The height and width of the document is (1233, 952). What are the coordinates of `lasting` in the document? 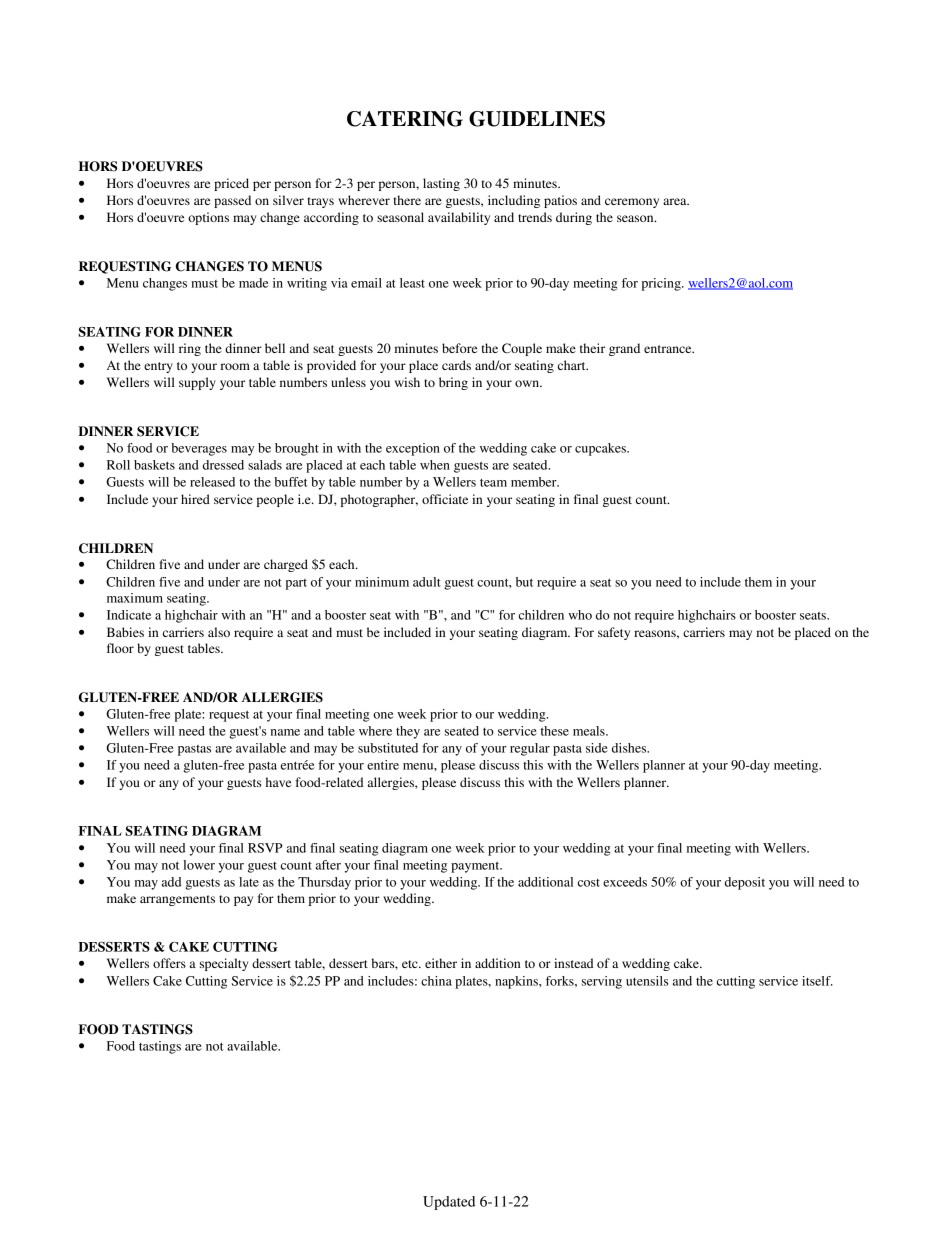 It's located at (441, 184).
